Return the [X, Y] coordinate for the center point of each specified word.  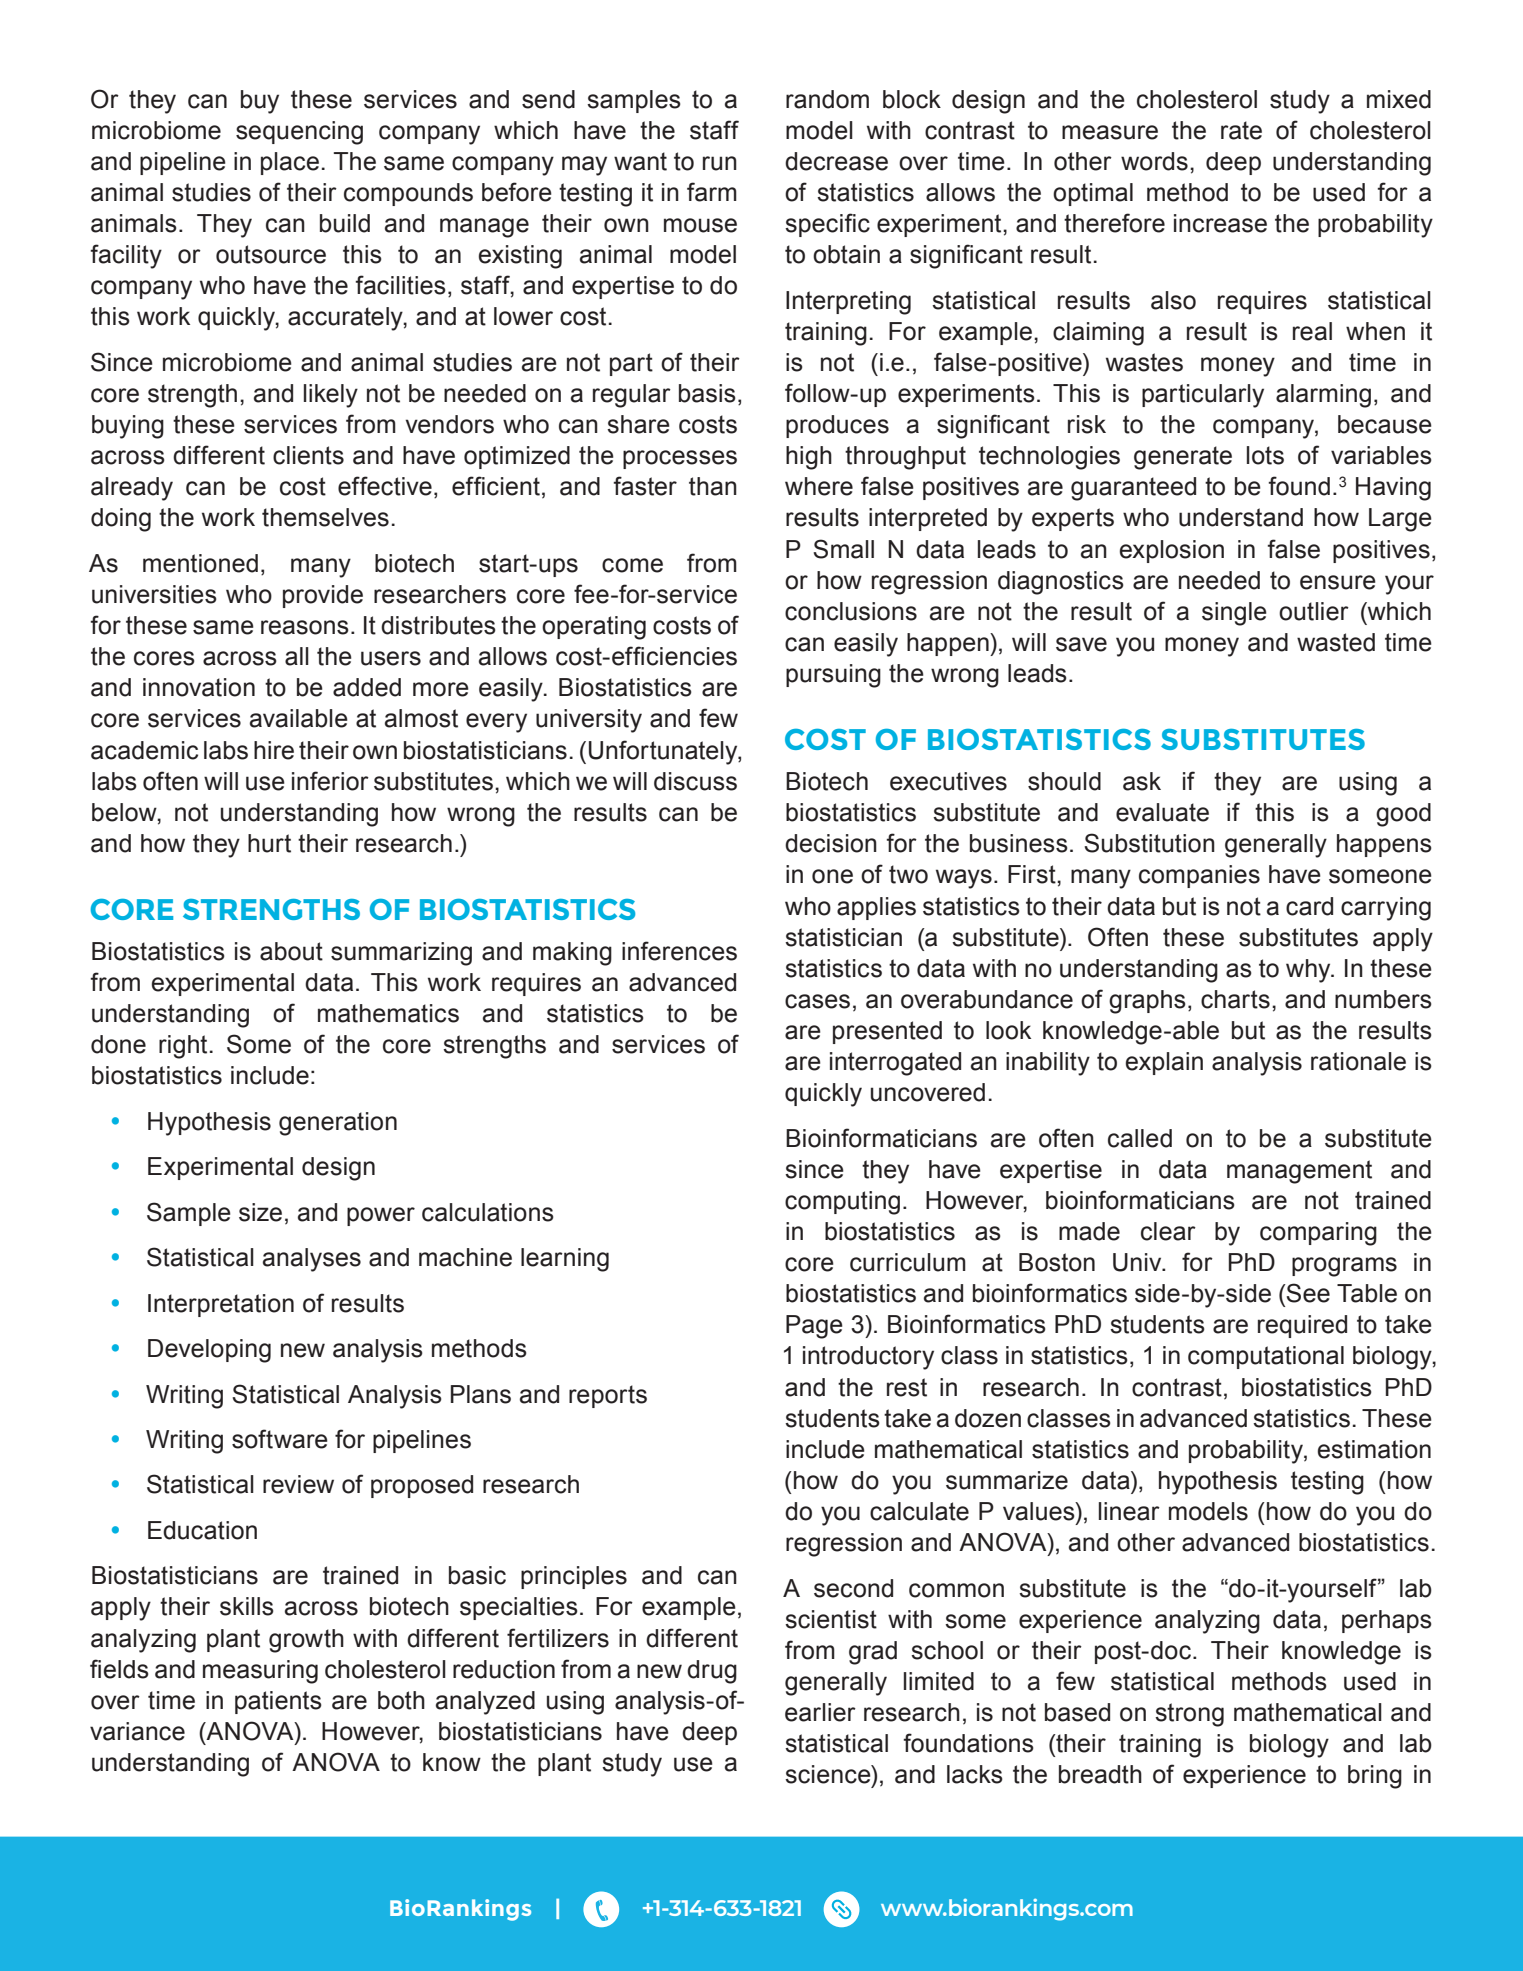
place [290, 163]
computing [842, 1203]
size [260, 1212]
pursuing [833, 676]
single [1234, 614]
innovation [199, 687]
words [1154, 161]
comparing [1318, 1234]
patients [278, 1702]
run [720, 163]
